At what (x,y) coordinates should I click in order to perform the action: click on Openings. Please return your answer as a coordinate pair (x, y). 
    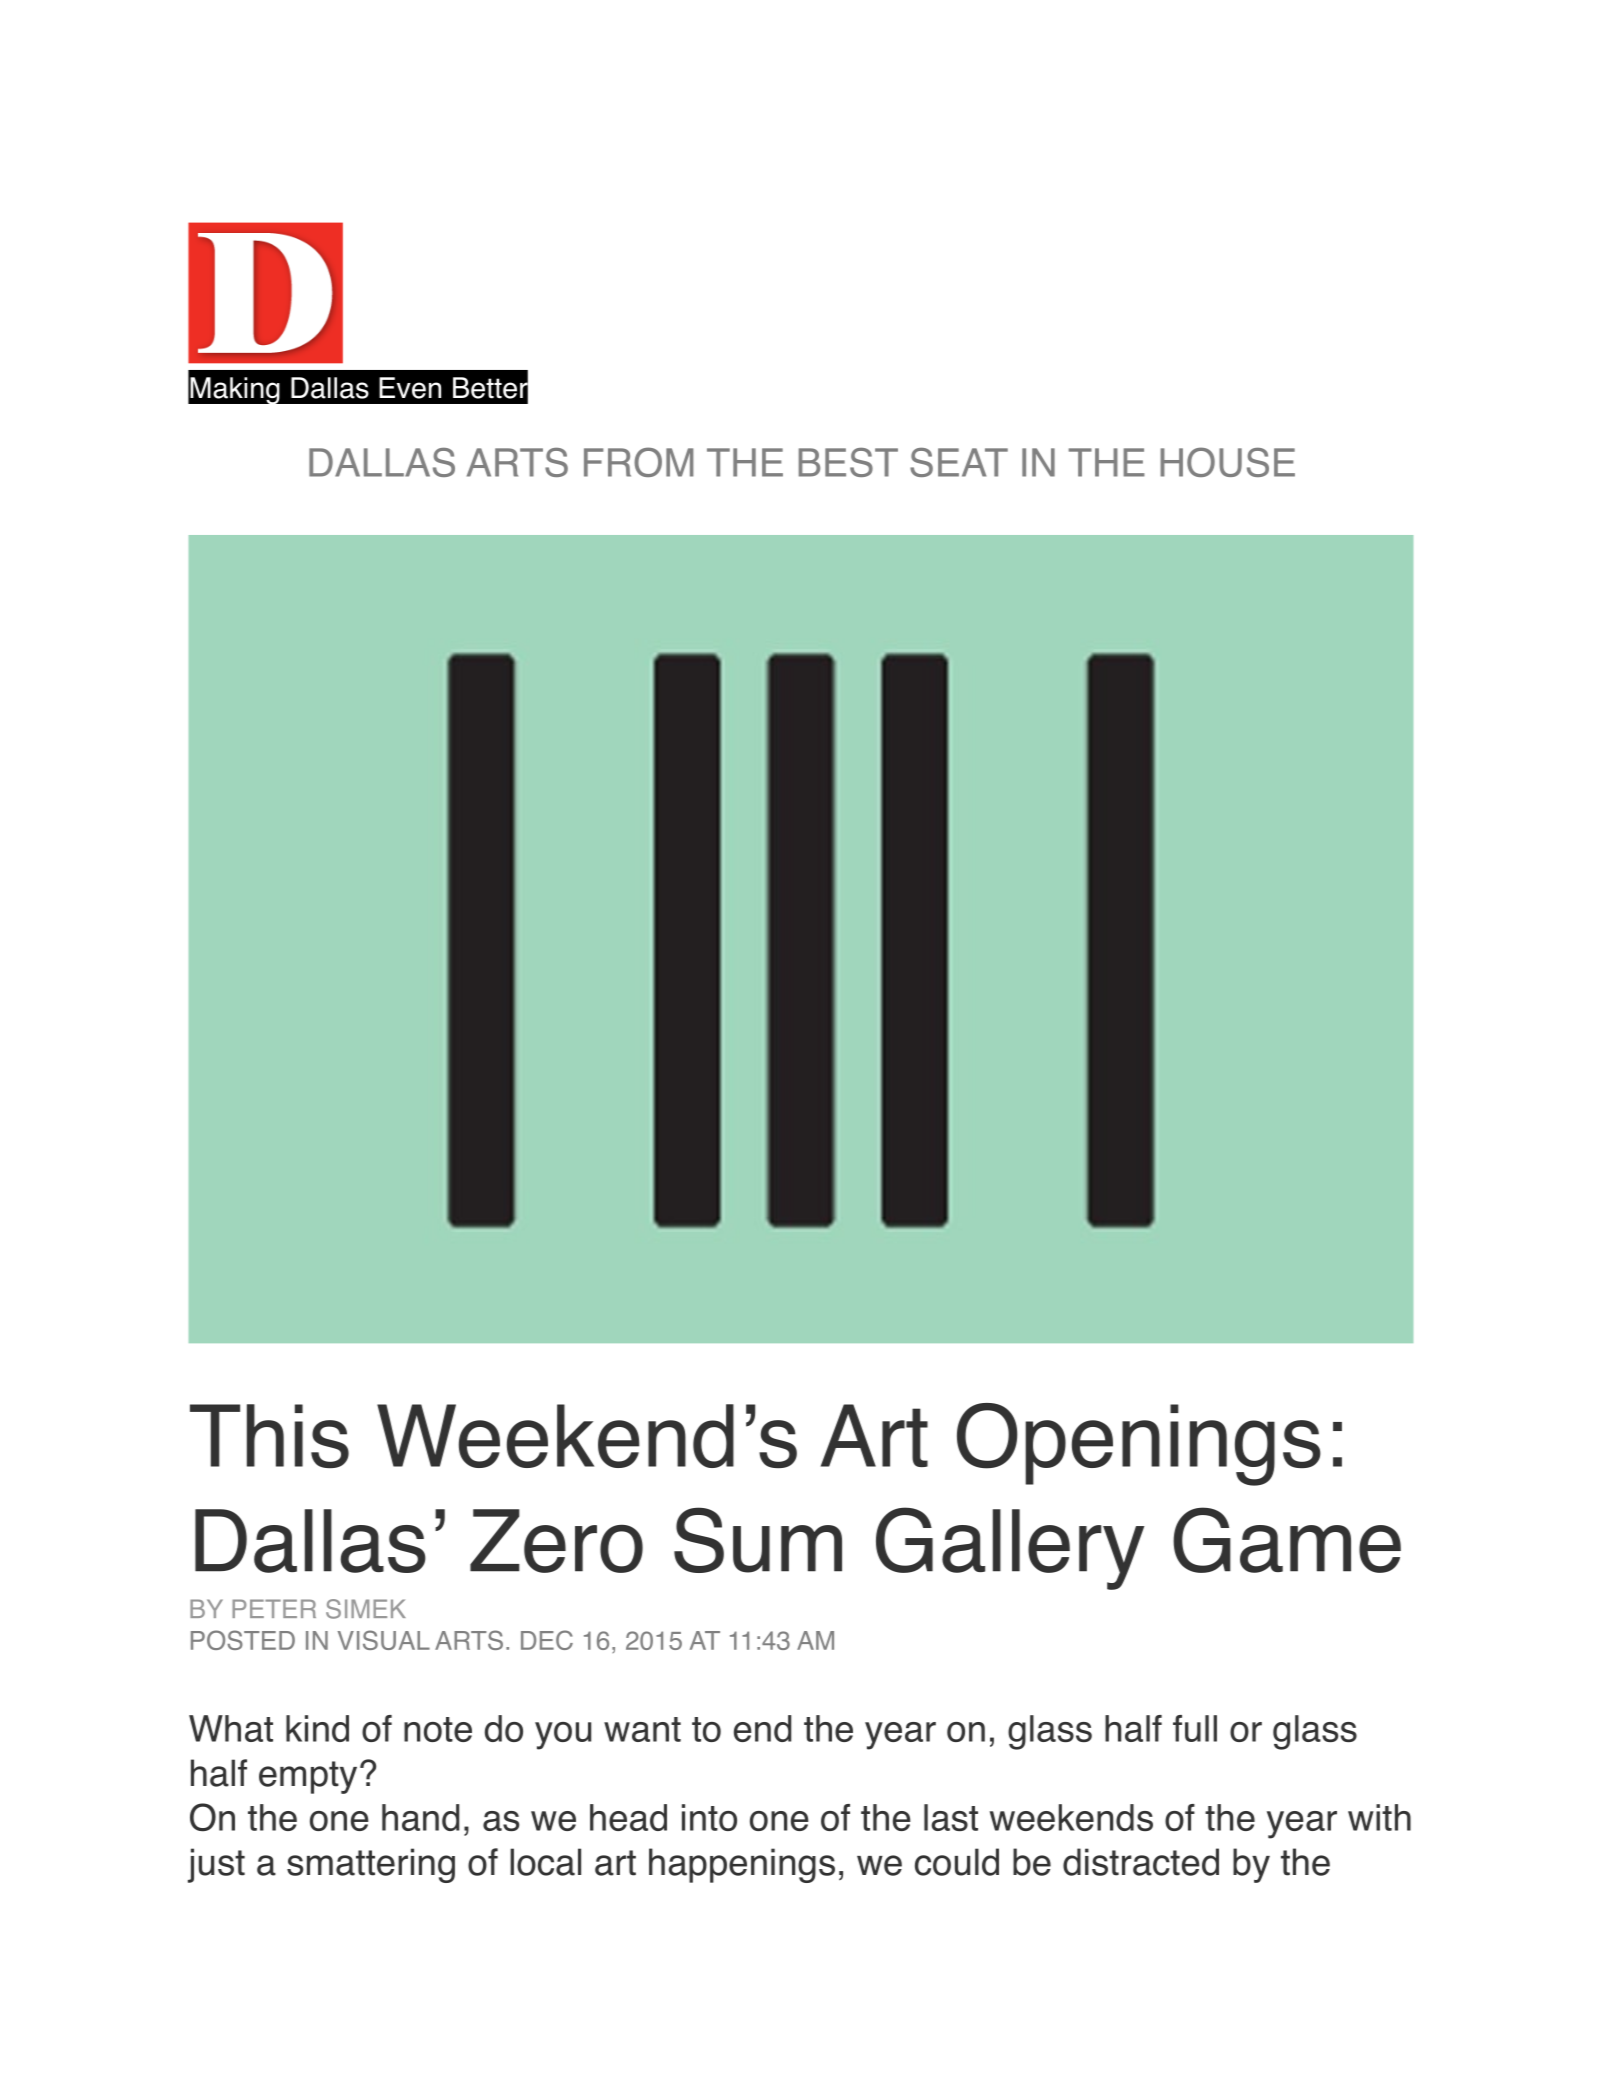
    Looking at the image, I should click on (1139, 1444).
